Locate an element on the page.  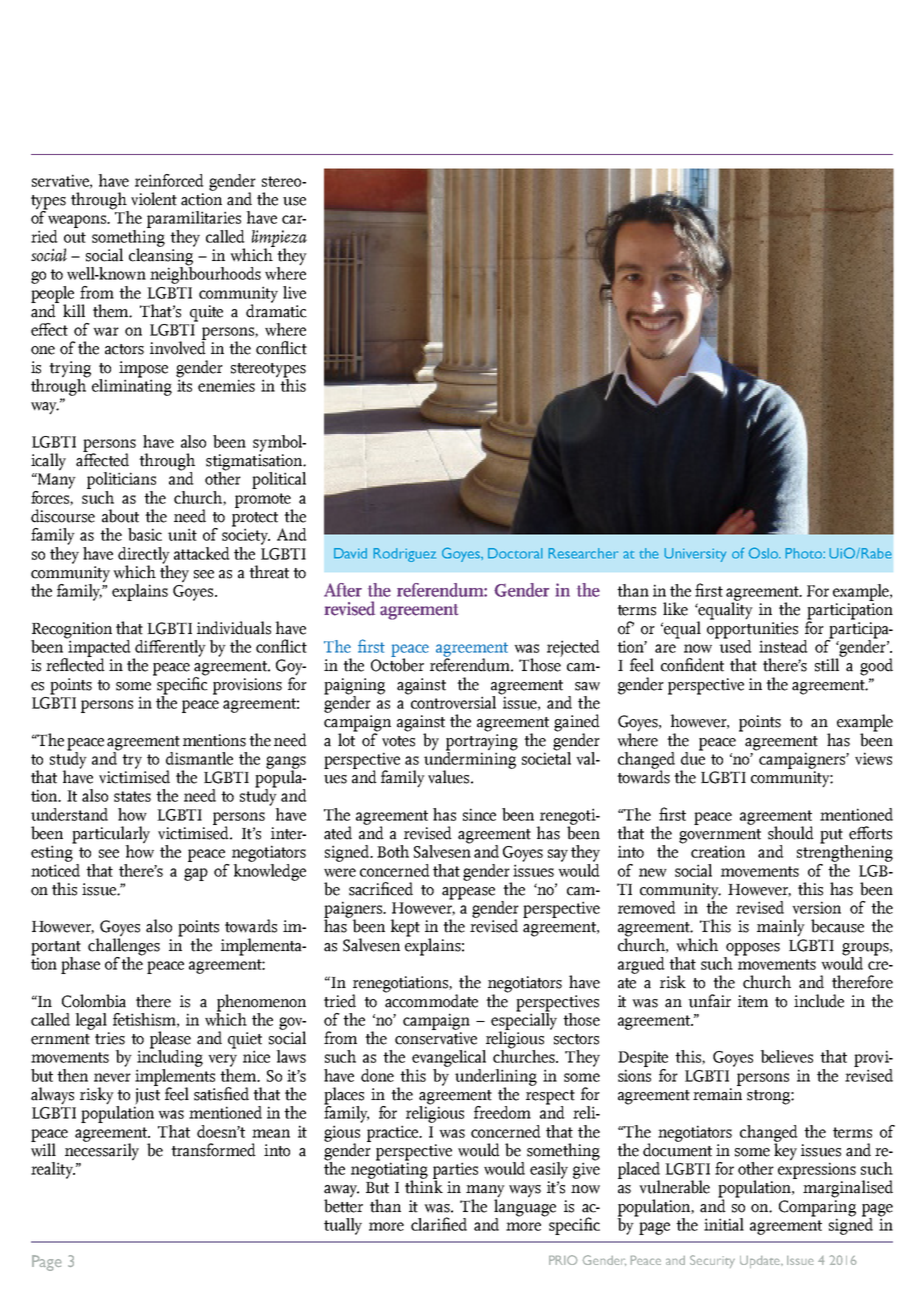
Comparing is located at coordinates (817, 1209).
